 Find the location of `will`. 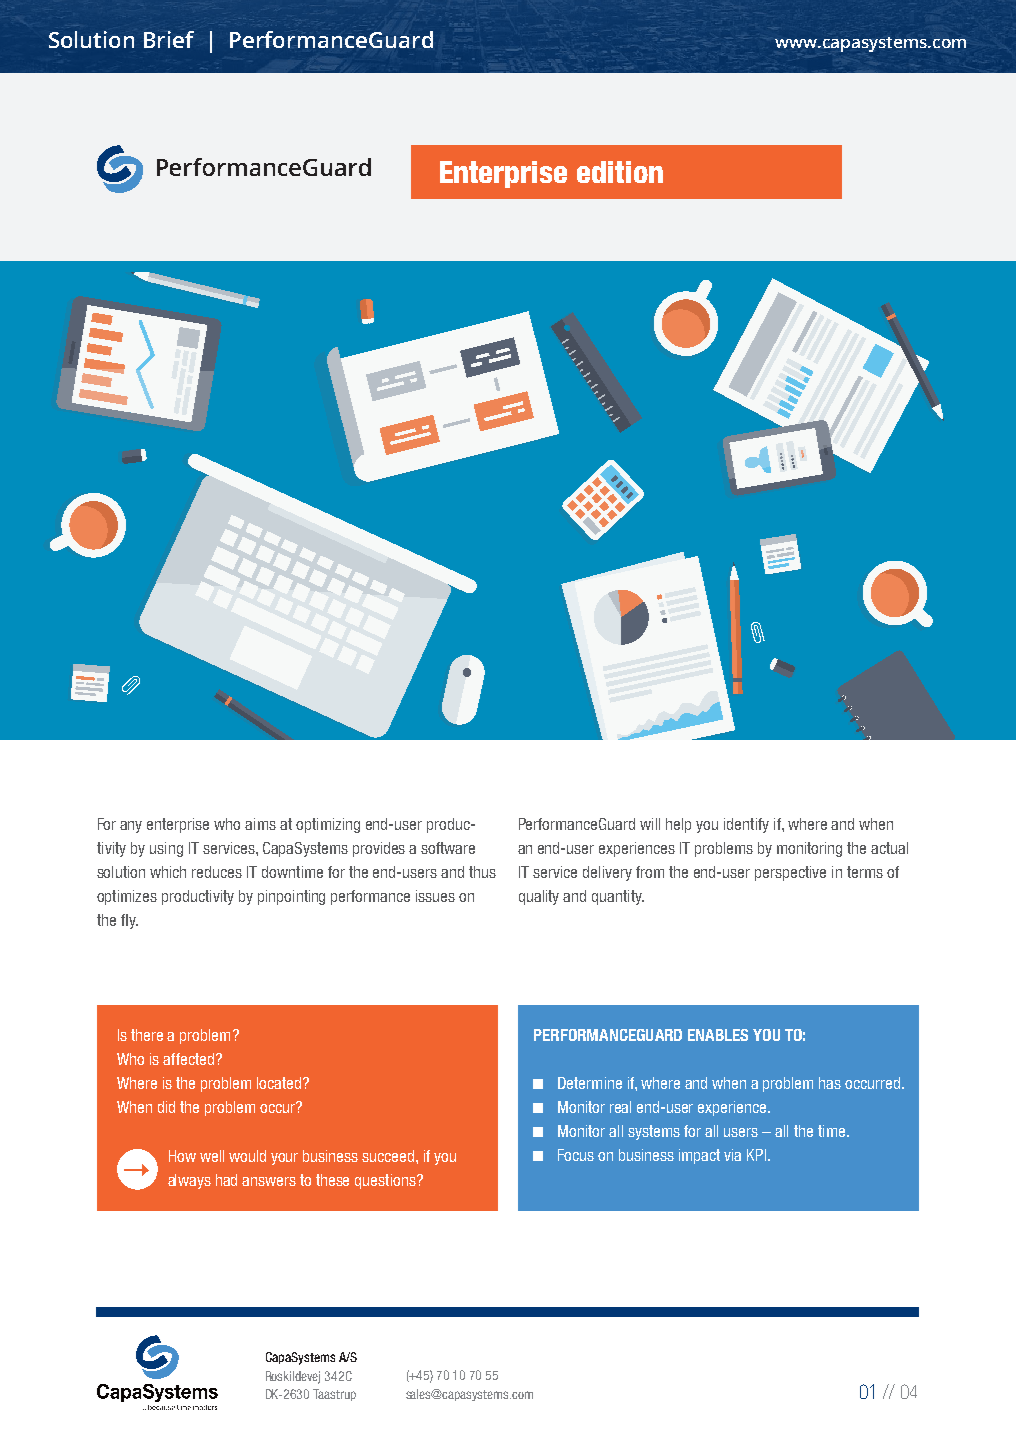

will is located at coordinates (650, 824).
